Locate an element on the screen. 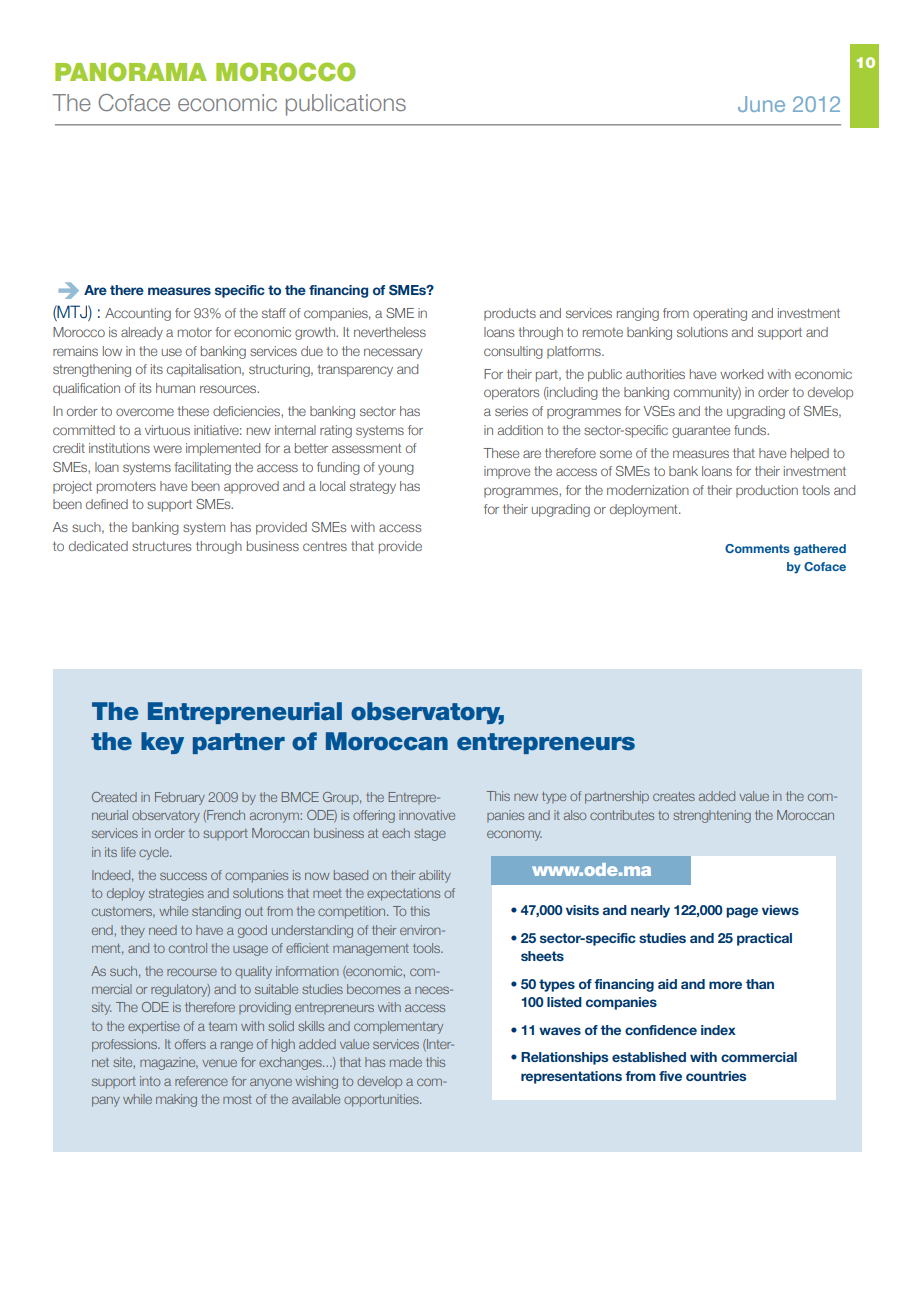  success is located at coordinates (183, 876).
